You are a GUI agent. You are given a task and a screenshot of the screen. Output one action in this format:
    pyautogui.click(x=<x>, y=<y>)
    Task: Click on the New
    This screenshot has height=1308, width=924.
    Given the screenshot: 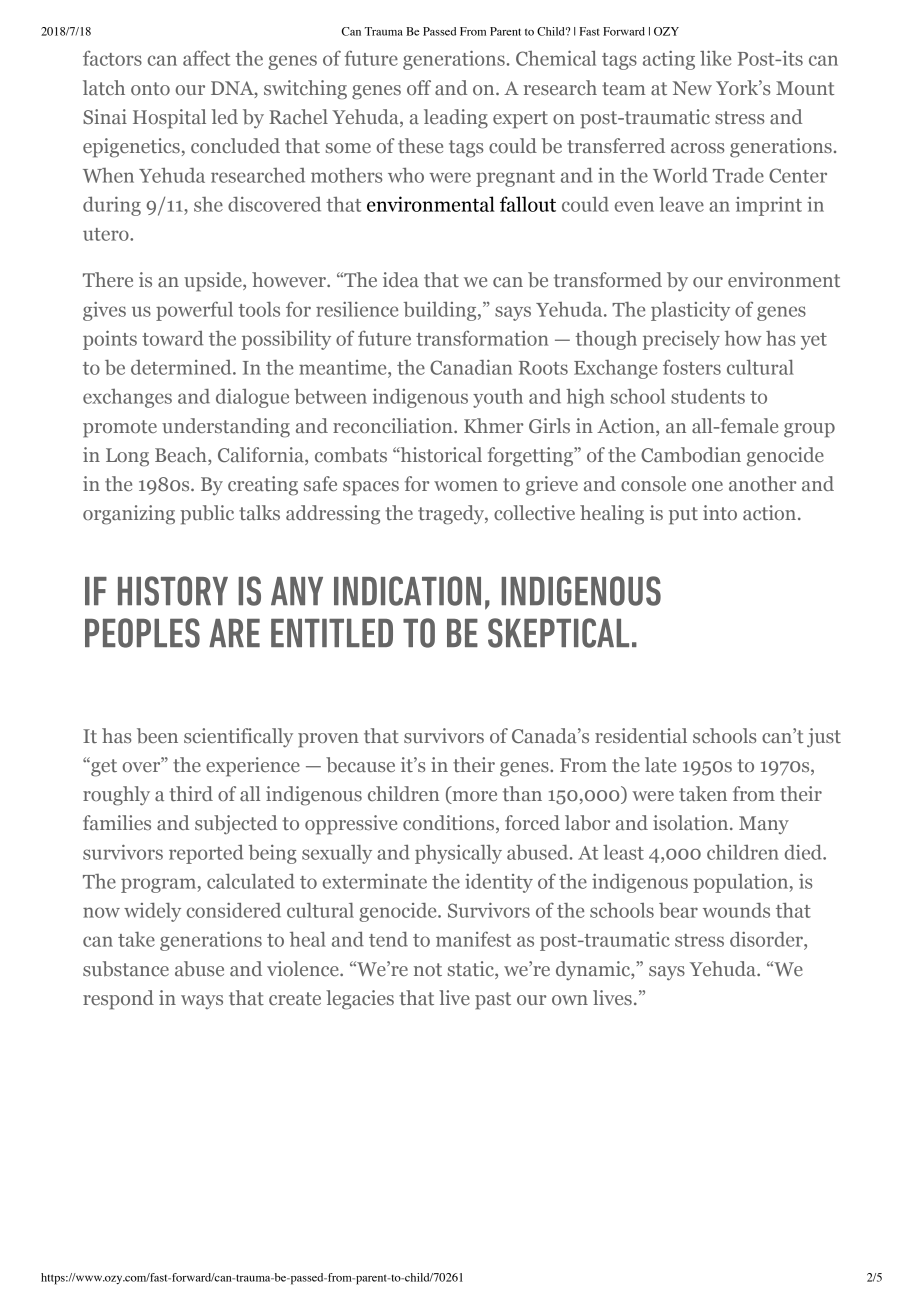 What is the action you would take?
    pyautogui.click(x=692, y=88)
